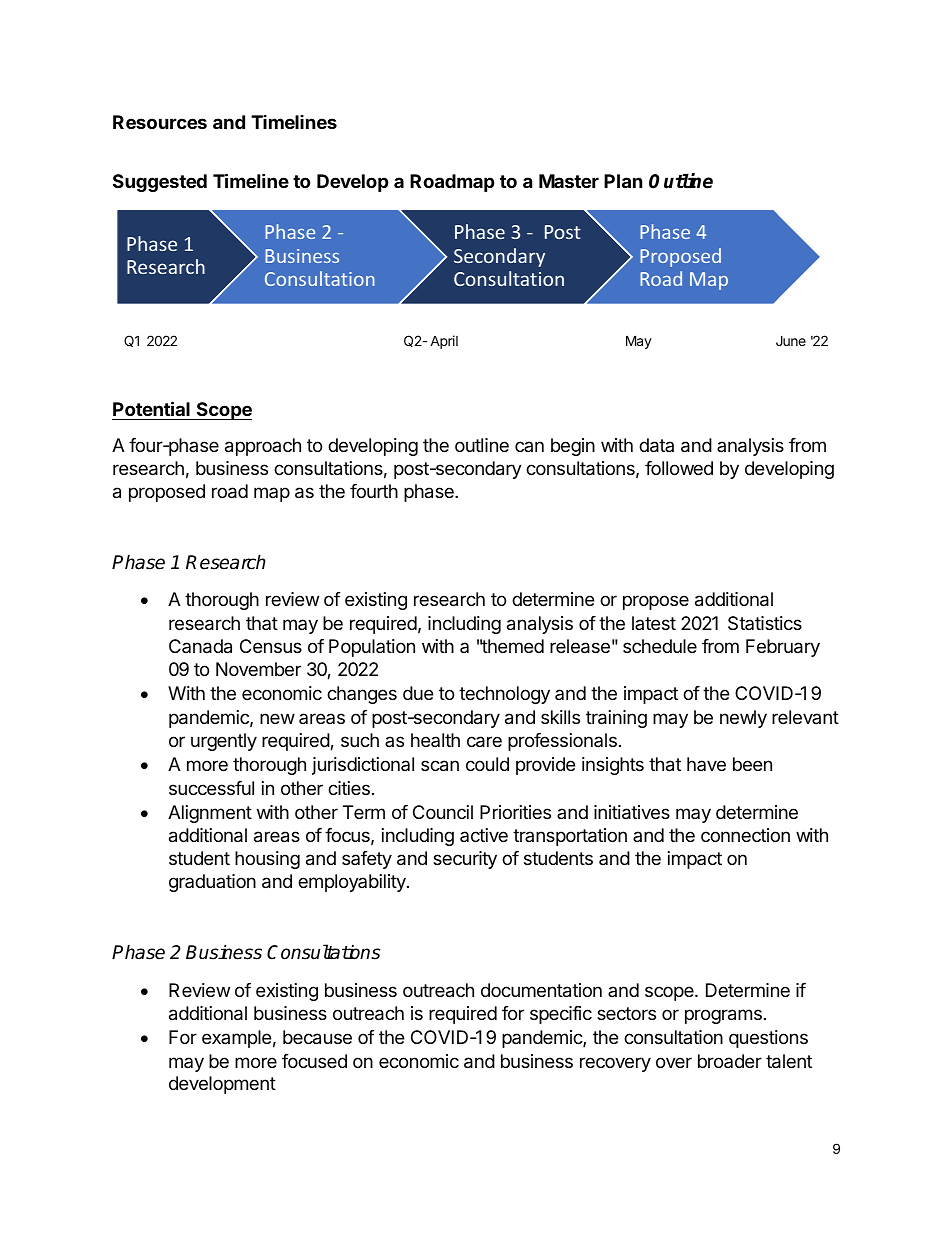 The width and height of the screenshot is (952, 1233). I want to click on Statistics, so click(765, 623).
